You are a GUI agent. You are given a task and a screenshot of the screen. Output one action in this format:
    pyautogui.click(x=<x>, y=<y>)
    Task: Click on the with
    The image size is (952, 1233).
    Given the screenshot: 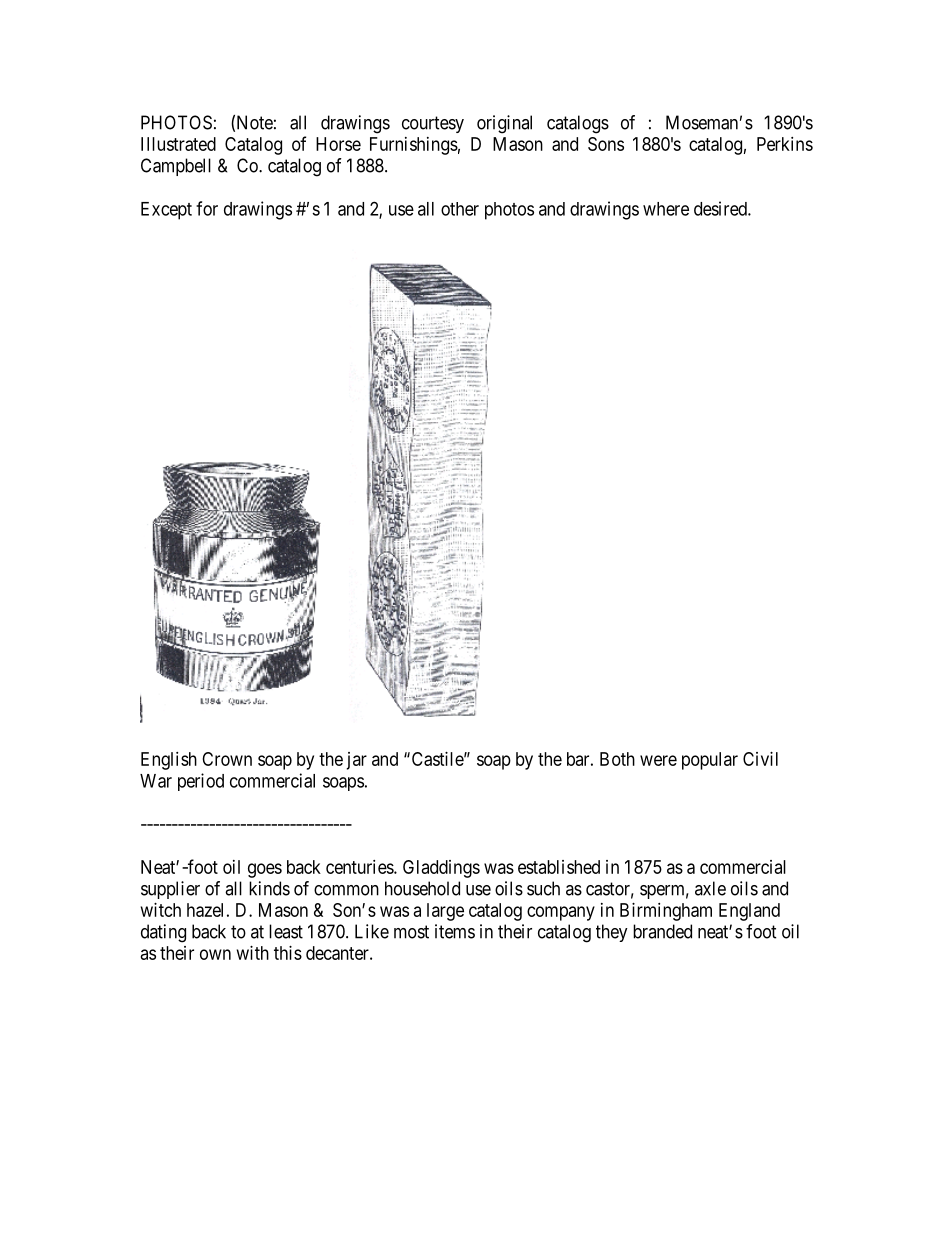 What is the action you would take?
    pyautogui.click(x=253, y=953)
